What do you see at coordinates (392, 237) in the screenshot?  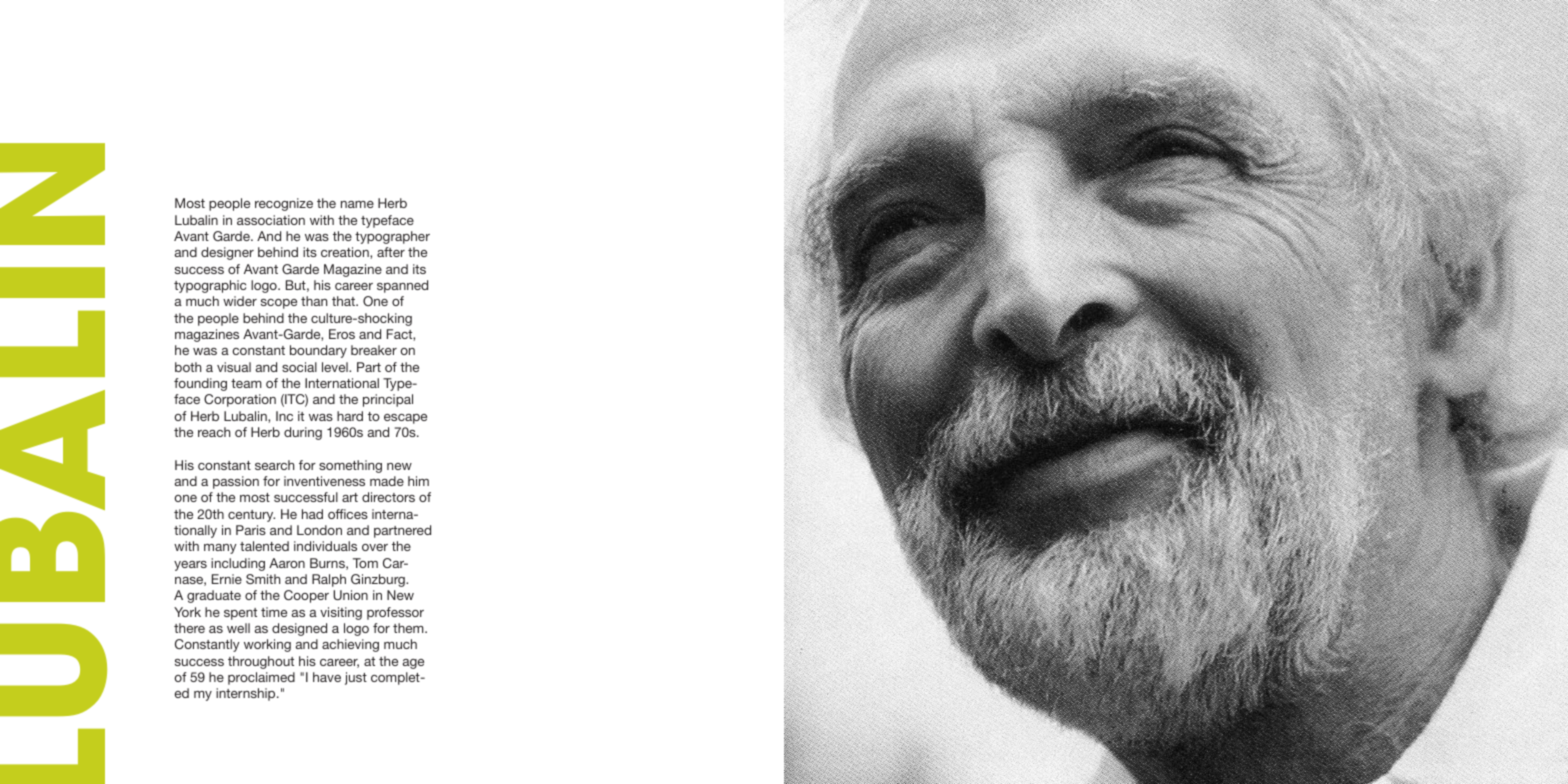 I see `typographer` at bounding box center [392, 237].
